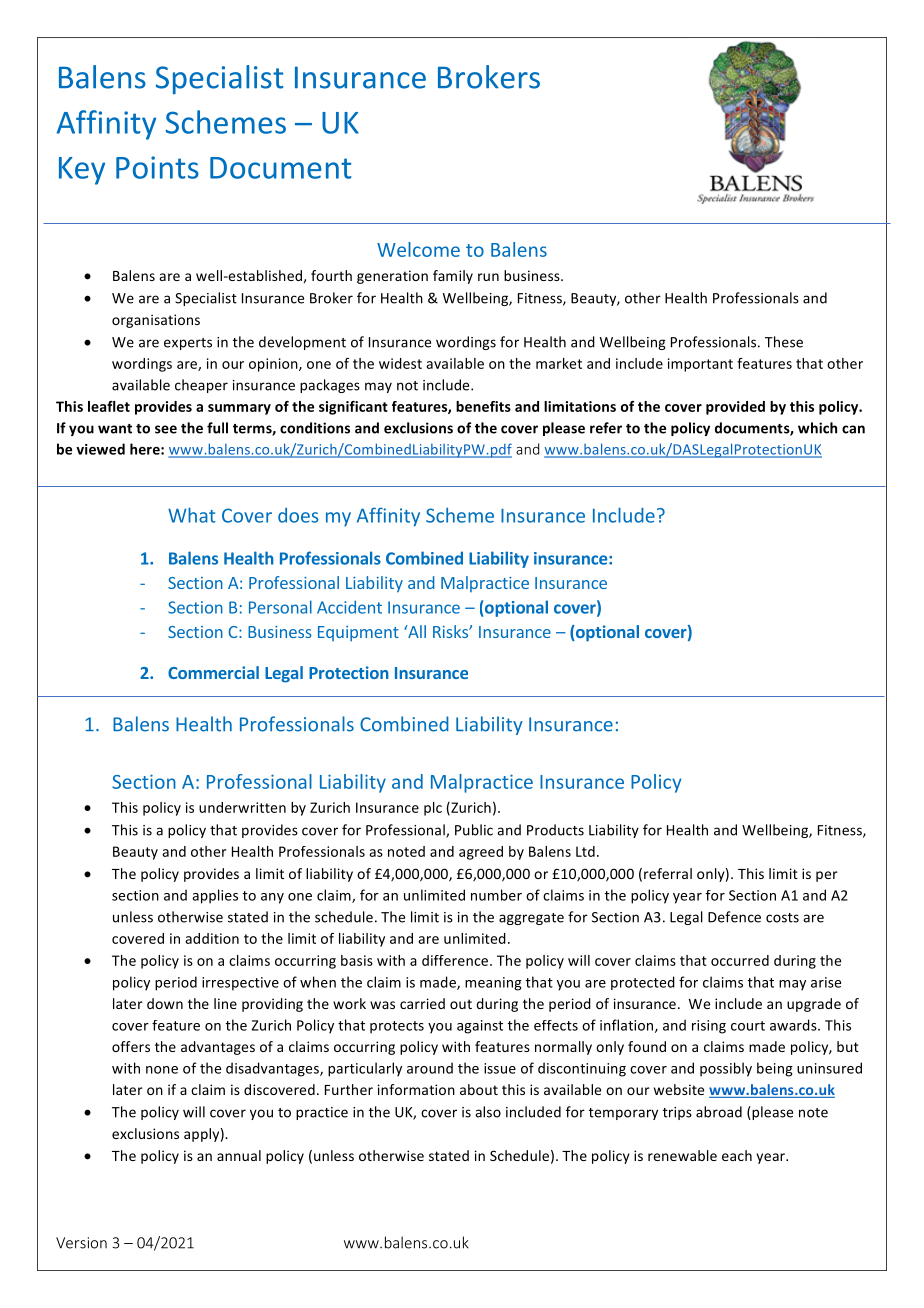 The image size is (924, 1308). I want to click on Commercial, so click(213, 672).
